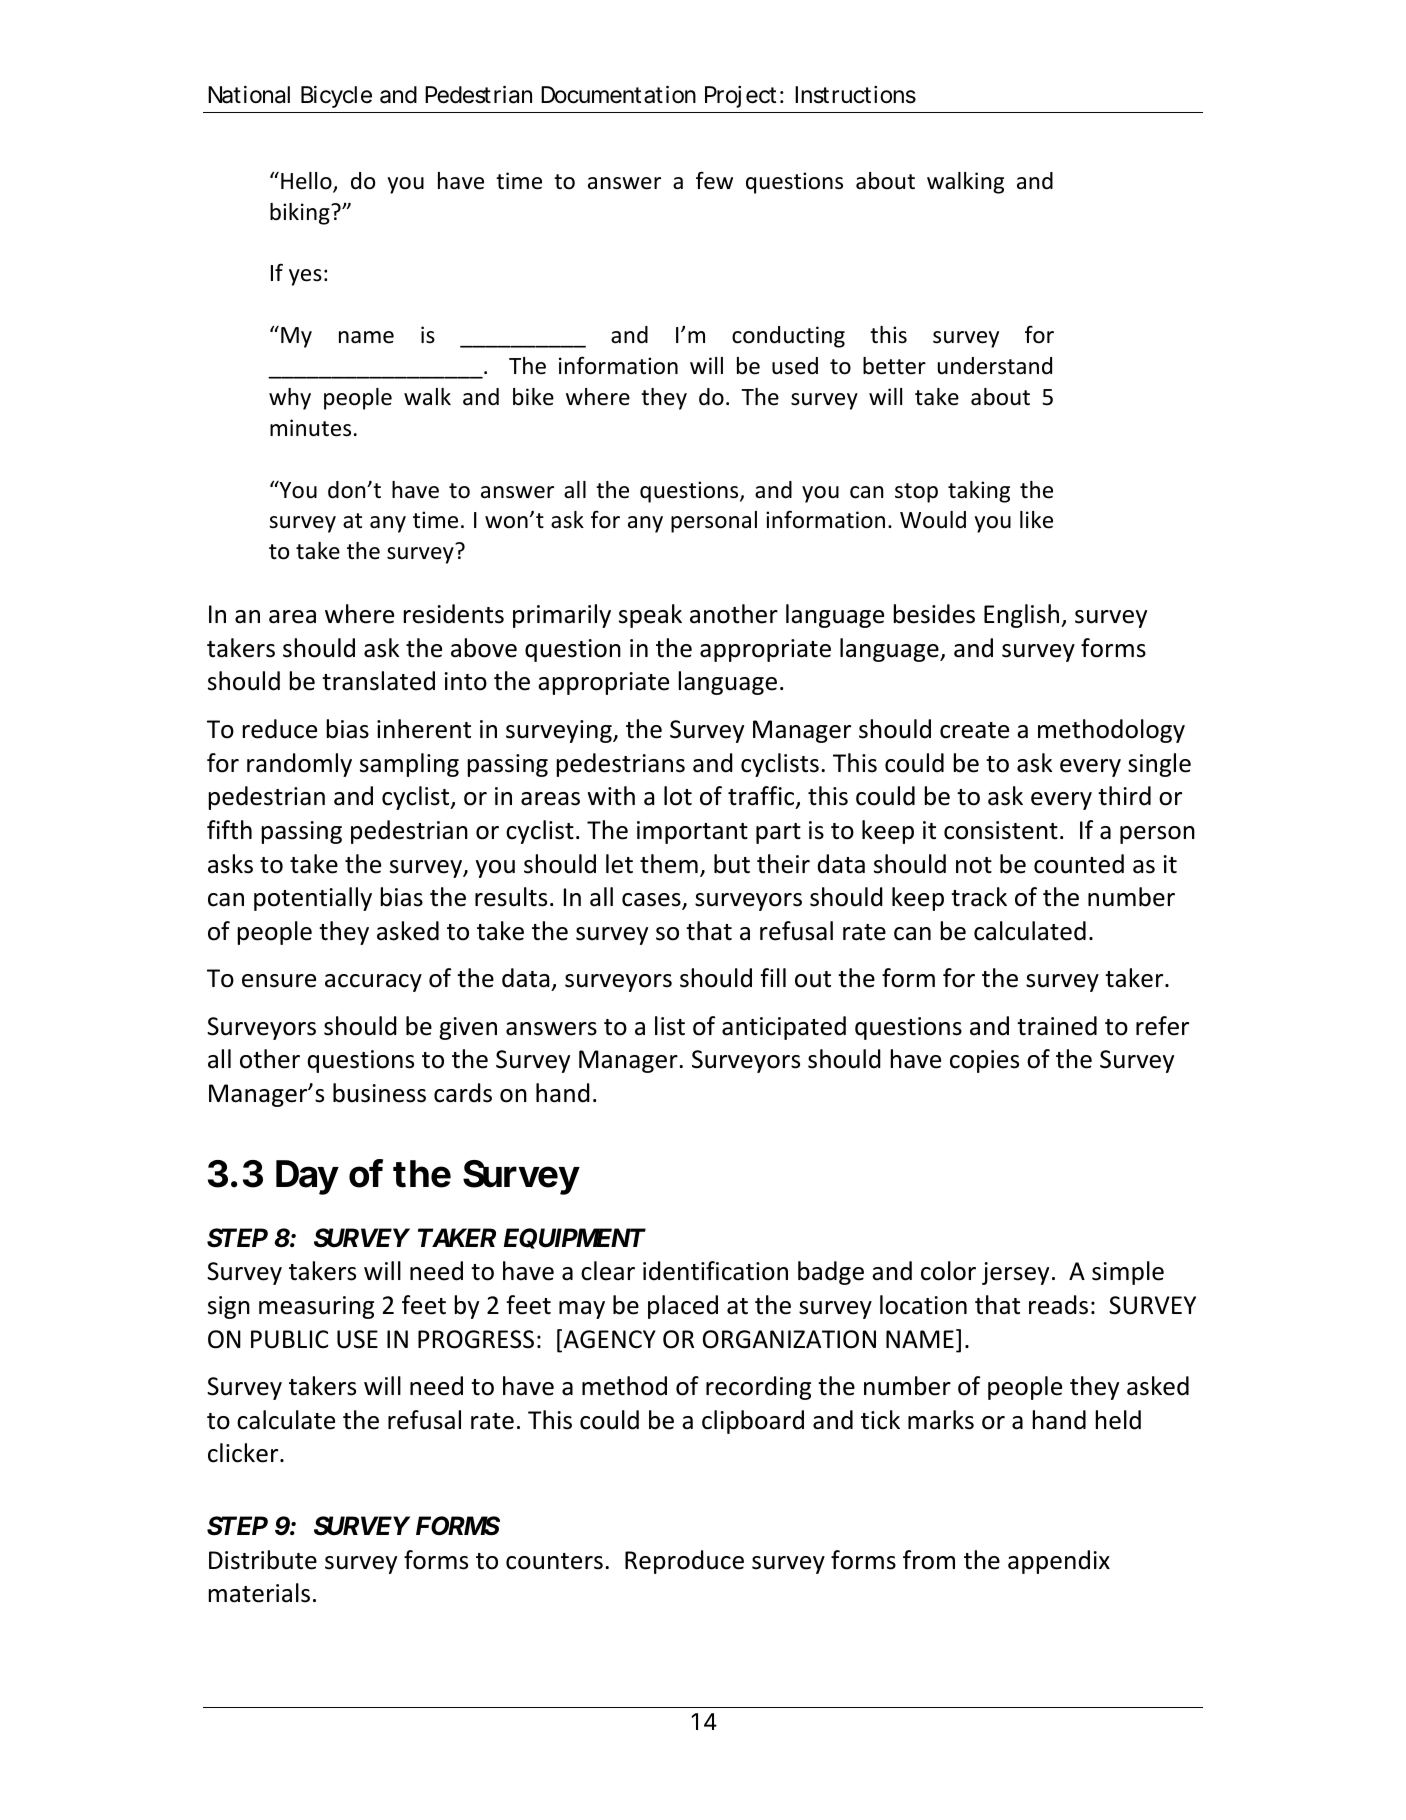 The image size is (1406, 1820). Describe the element at coordinates (855, 95) in the screenshot. I see `Instructions` at that location.
